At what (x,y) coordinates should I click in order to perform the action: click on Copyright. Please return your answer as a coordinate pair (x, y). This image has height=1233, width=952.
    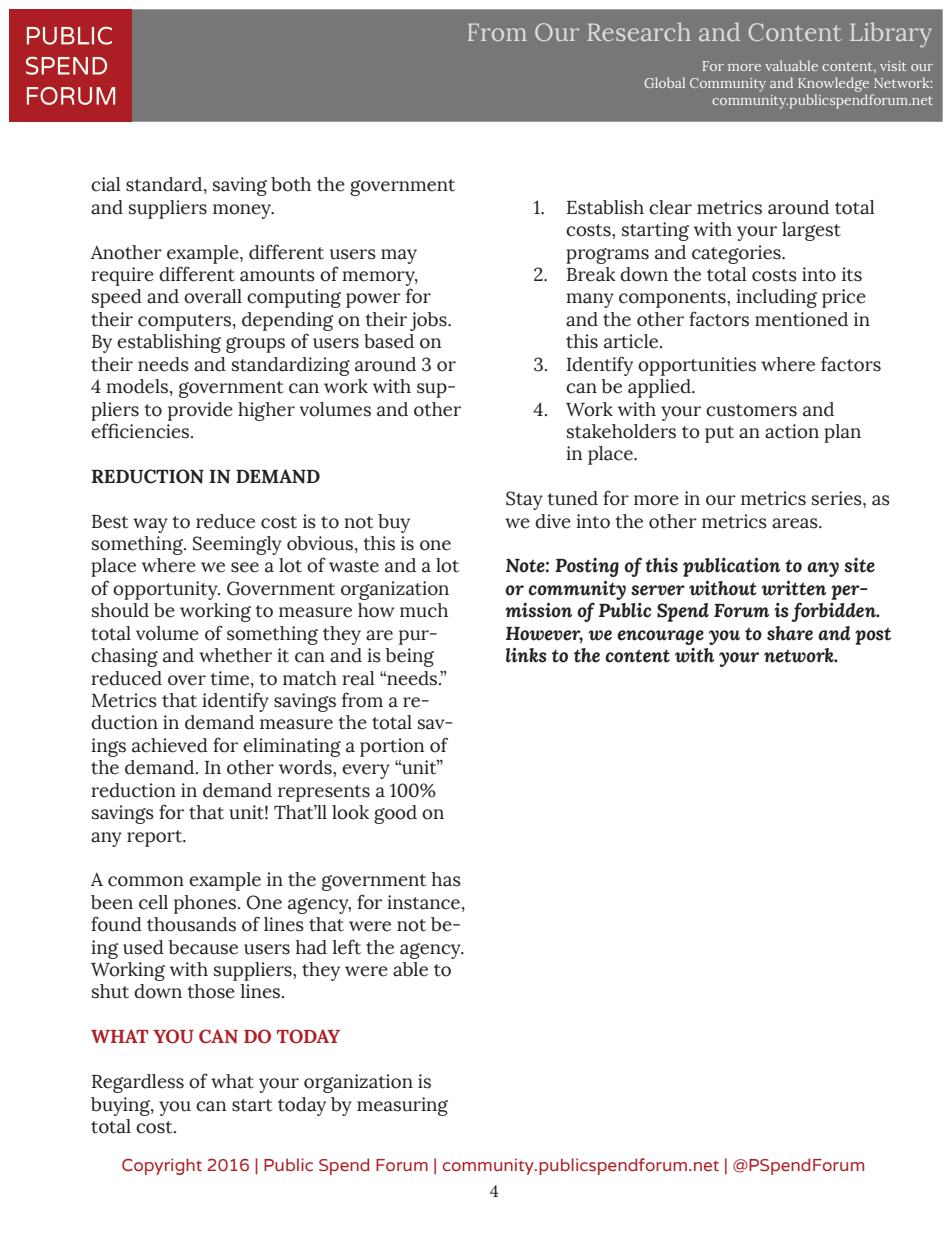
    Looking at the image, I should click on (162, 1166).
